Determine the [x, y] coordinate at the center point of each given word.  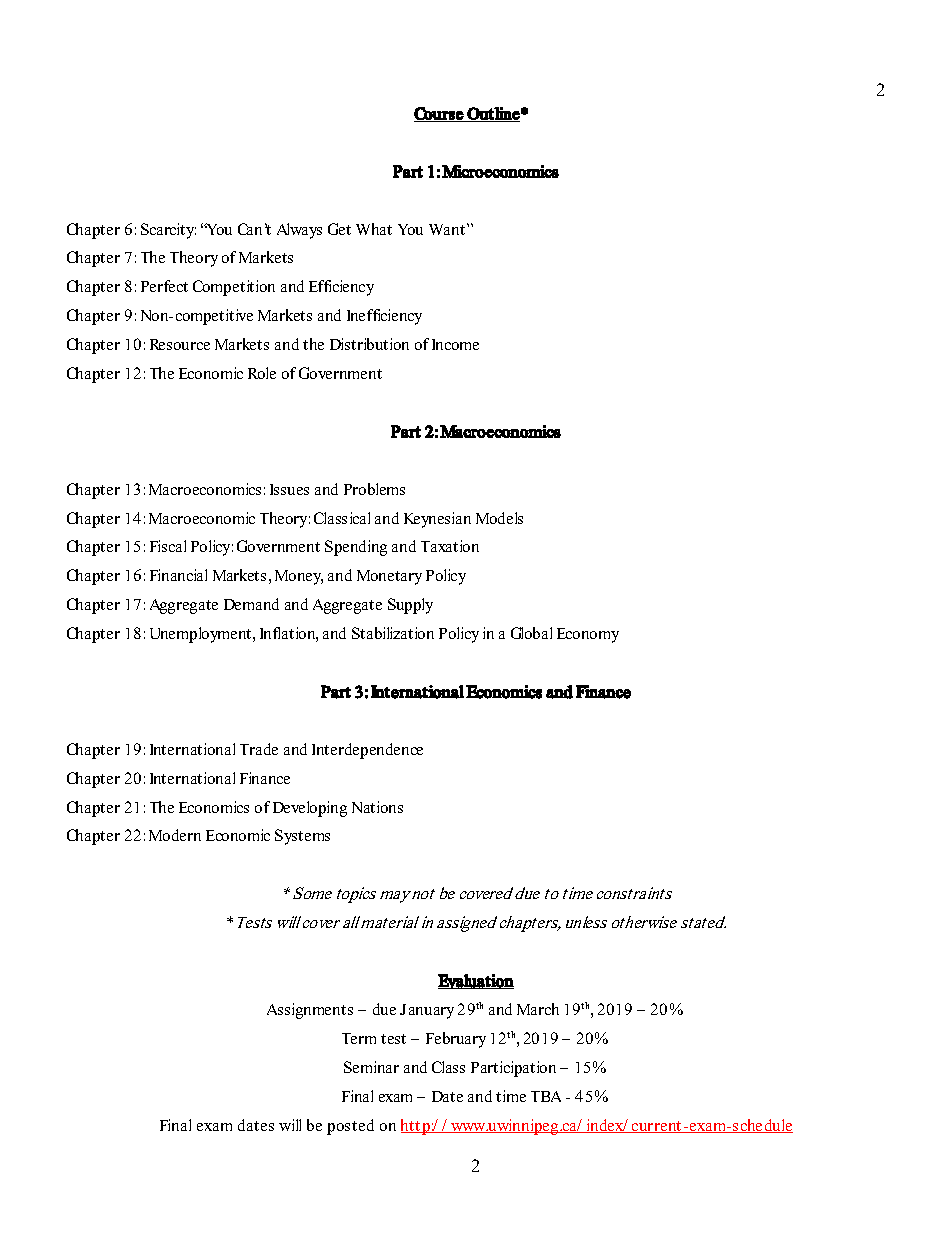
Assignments [310, 1011]
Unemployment [202, 635]
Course [439, 114]
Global [531, 633]
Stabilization [393, 633]
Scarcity [168, 231]
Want [447, 229]
